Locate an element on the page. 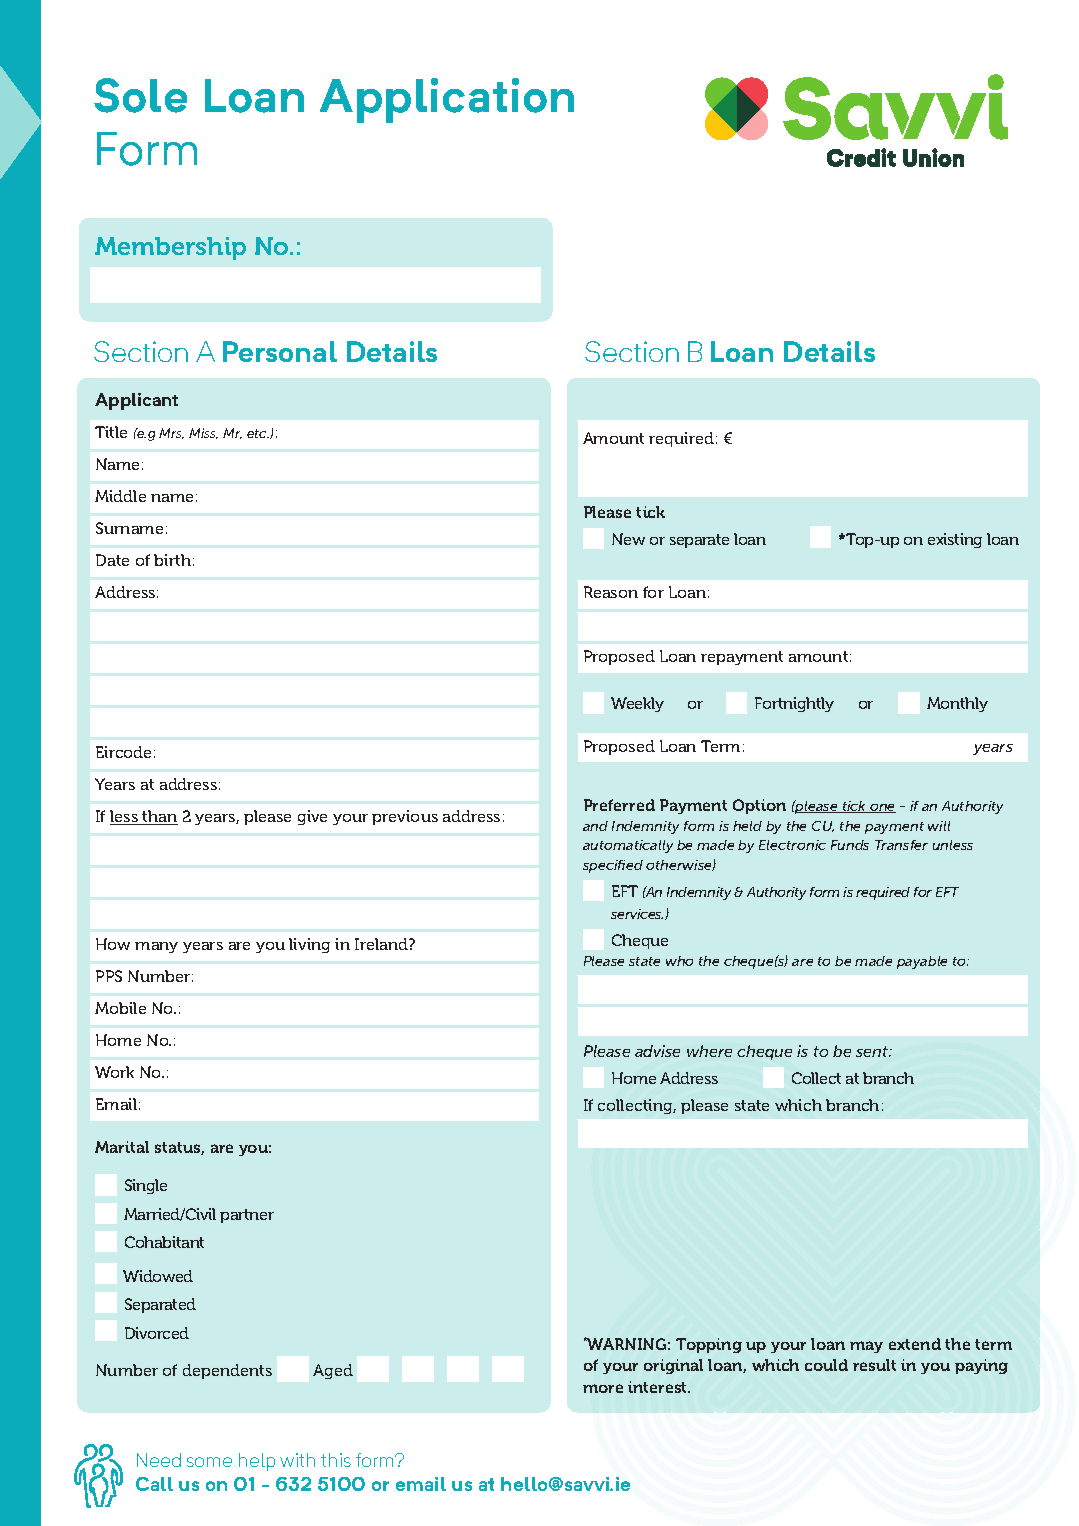 This page has width=1079, height=1526. result is located at coordinates (874, 1365).
